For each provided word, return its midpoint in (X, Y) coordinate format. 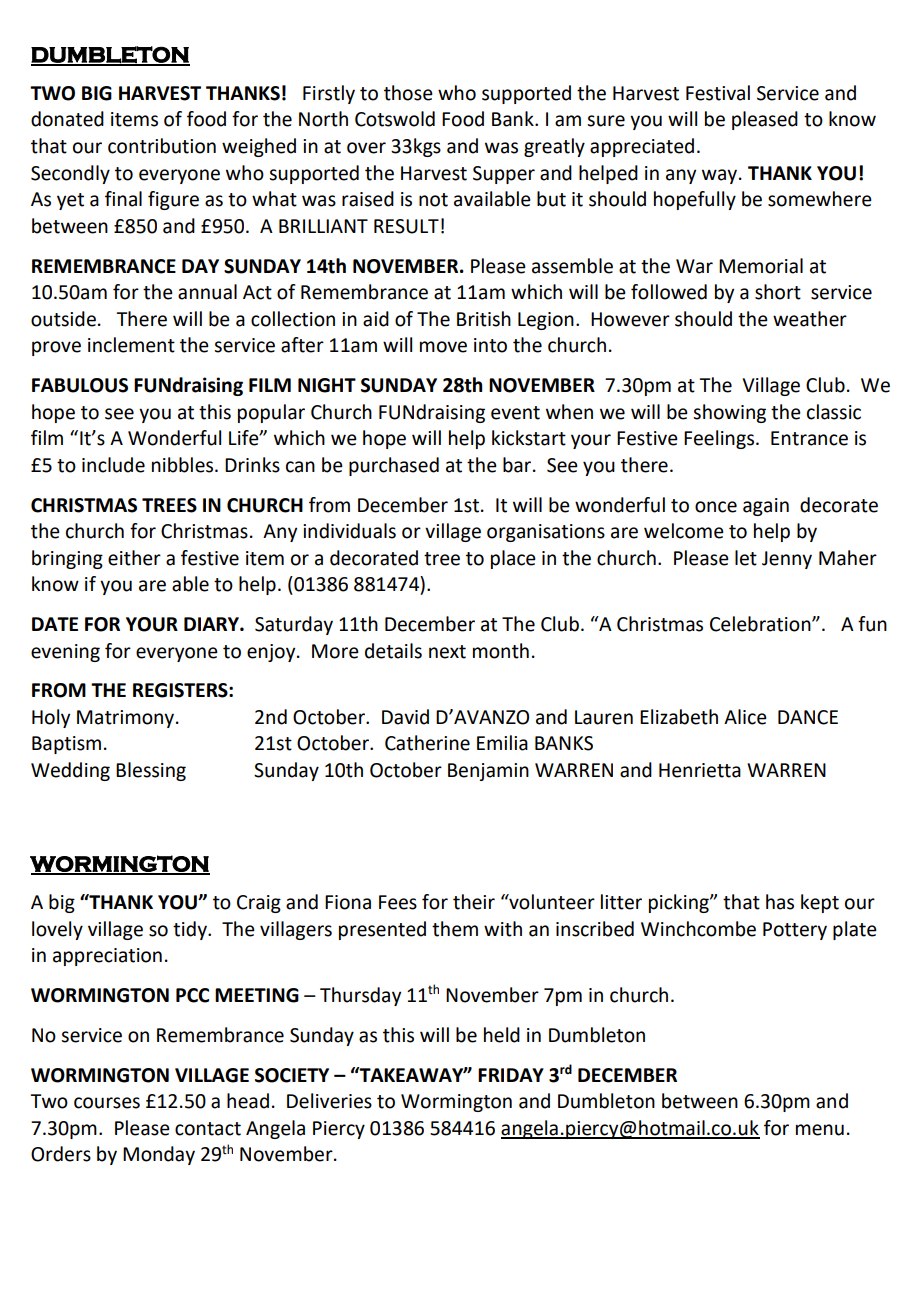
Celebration (761, 624)
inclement (131, 345)
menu (820, 1130)
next (447, 652)
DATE (55, 624)
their (474, 902)
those (408, 93)
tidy (191, 930)
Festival (718, 93)
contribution (162, 146)
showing (729, 413)
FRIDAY (511, 1075)
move (443, 347)
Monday (159, 1155)
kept (820, 903)
